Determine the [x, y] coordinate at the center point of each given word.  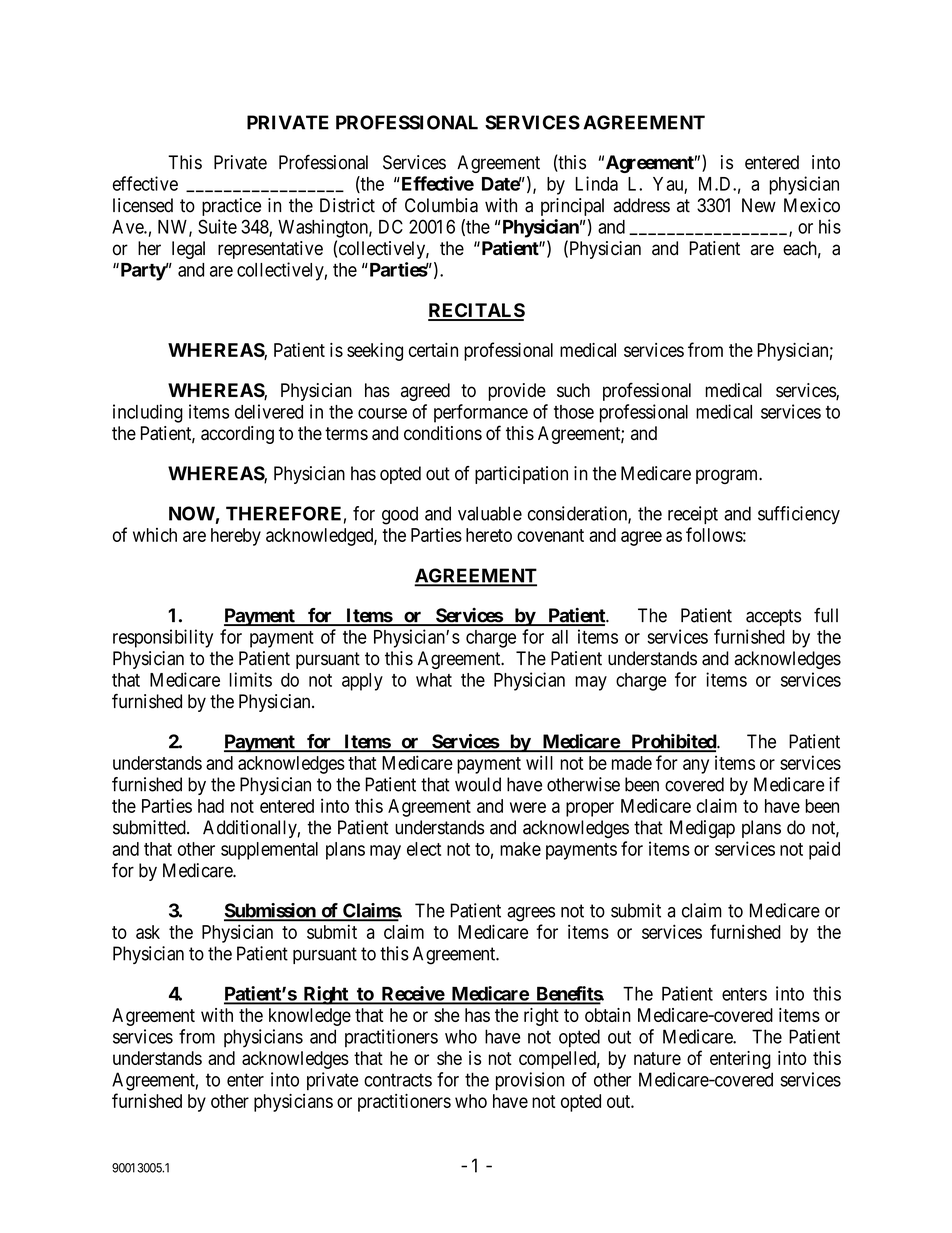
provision [530, 1081]
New [759, 205]
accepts [773, 617]
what [434, 680]
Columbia [441, 205]
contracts [398, 1080]
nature [657, 1058]
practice [231, 207]
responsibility [163, 638]
